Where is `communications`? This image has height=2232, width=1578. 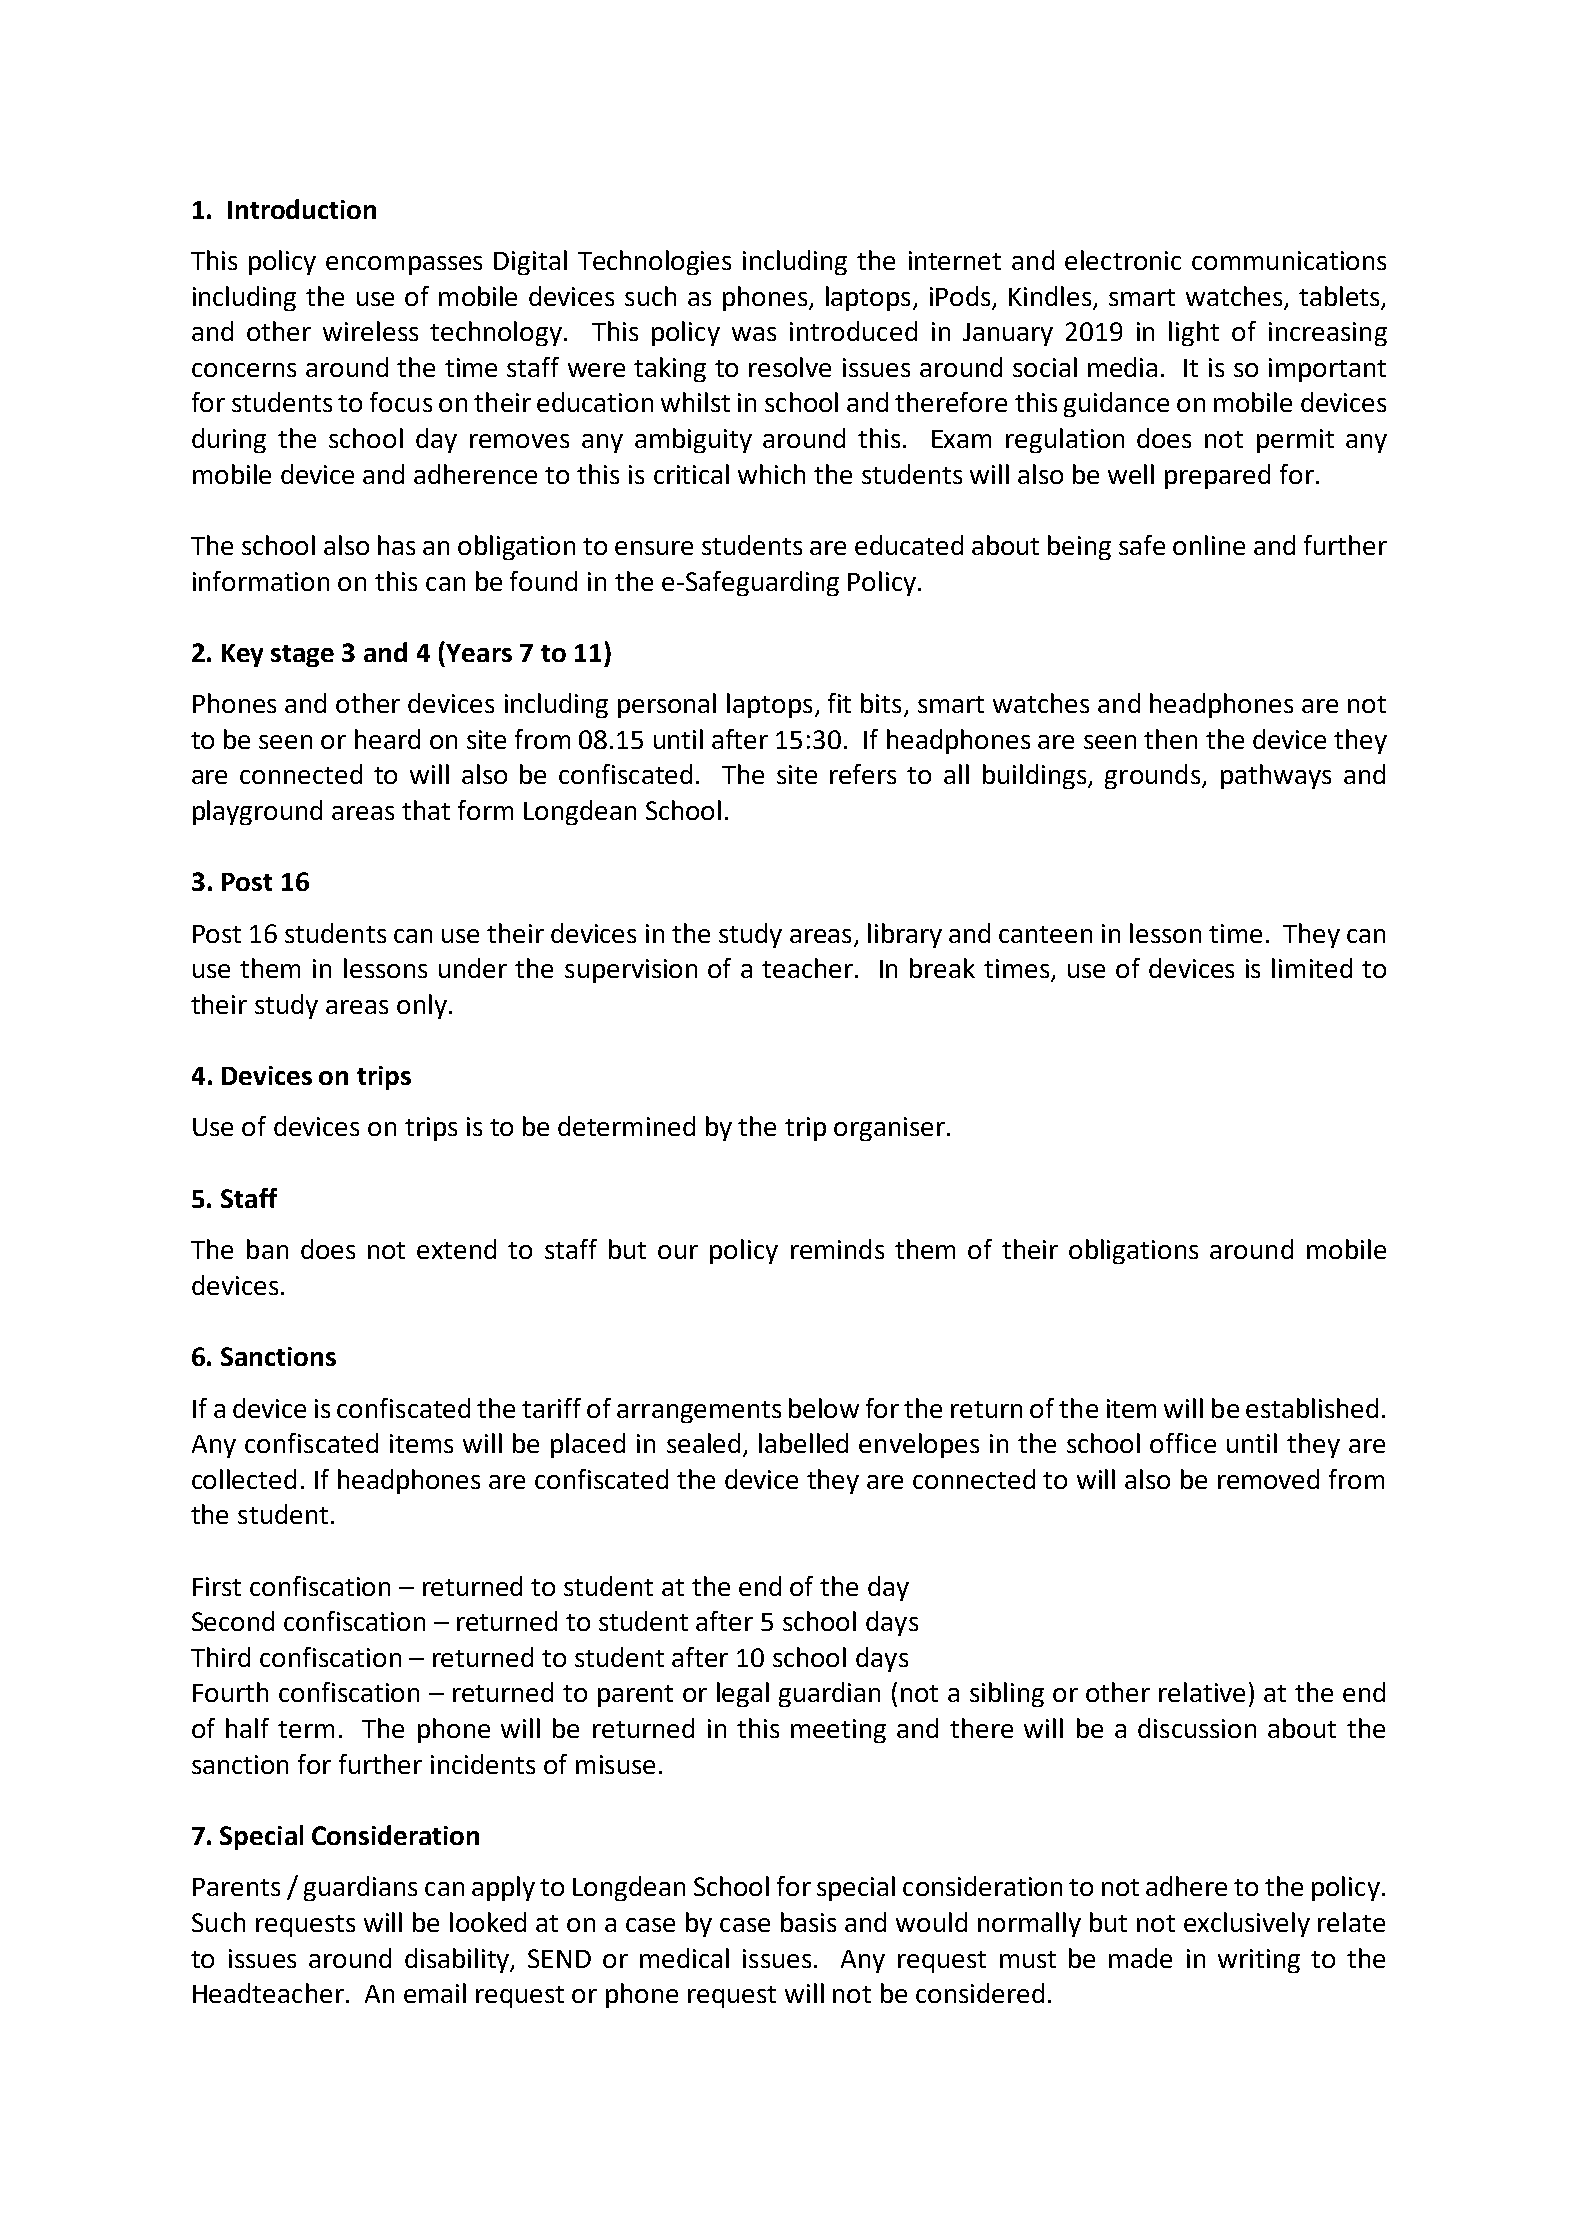
communications is located at coordinates (1289, 260).
